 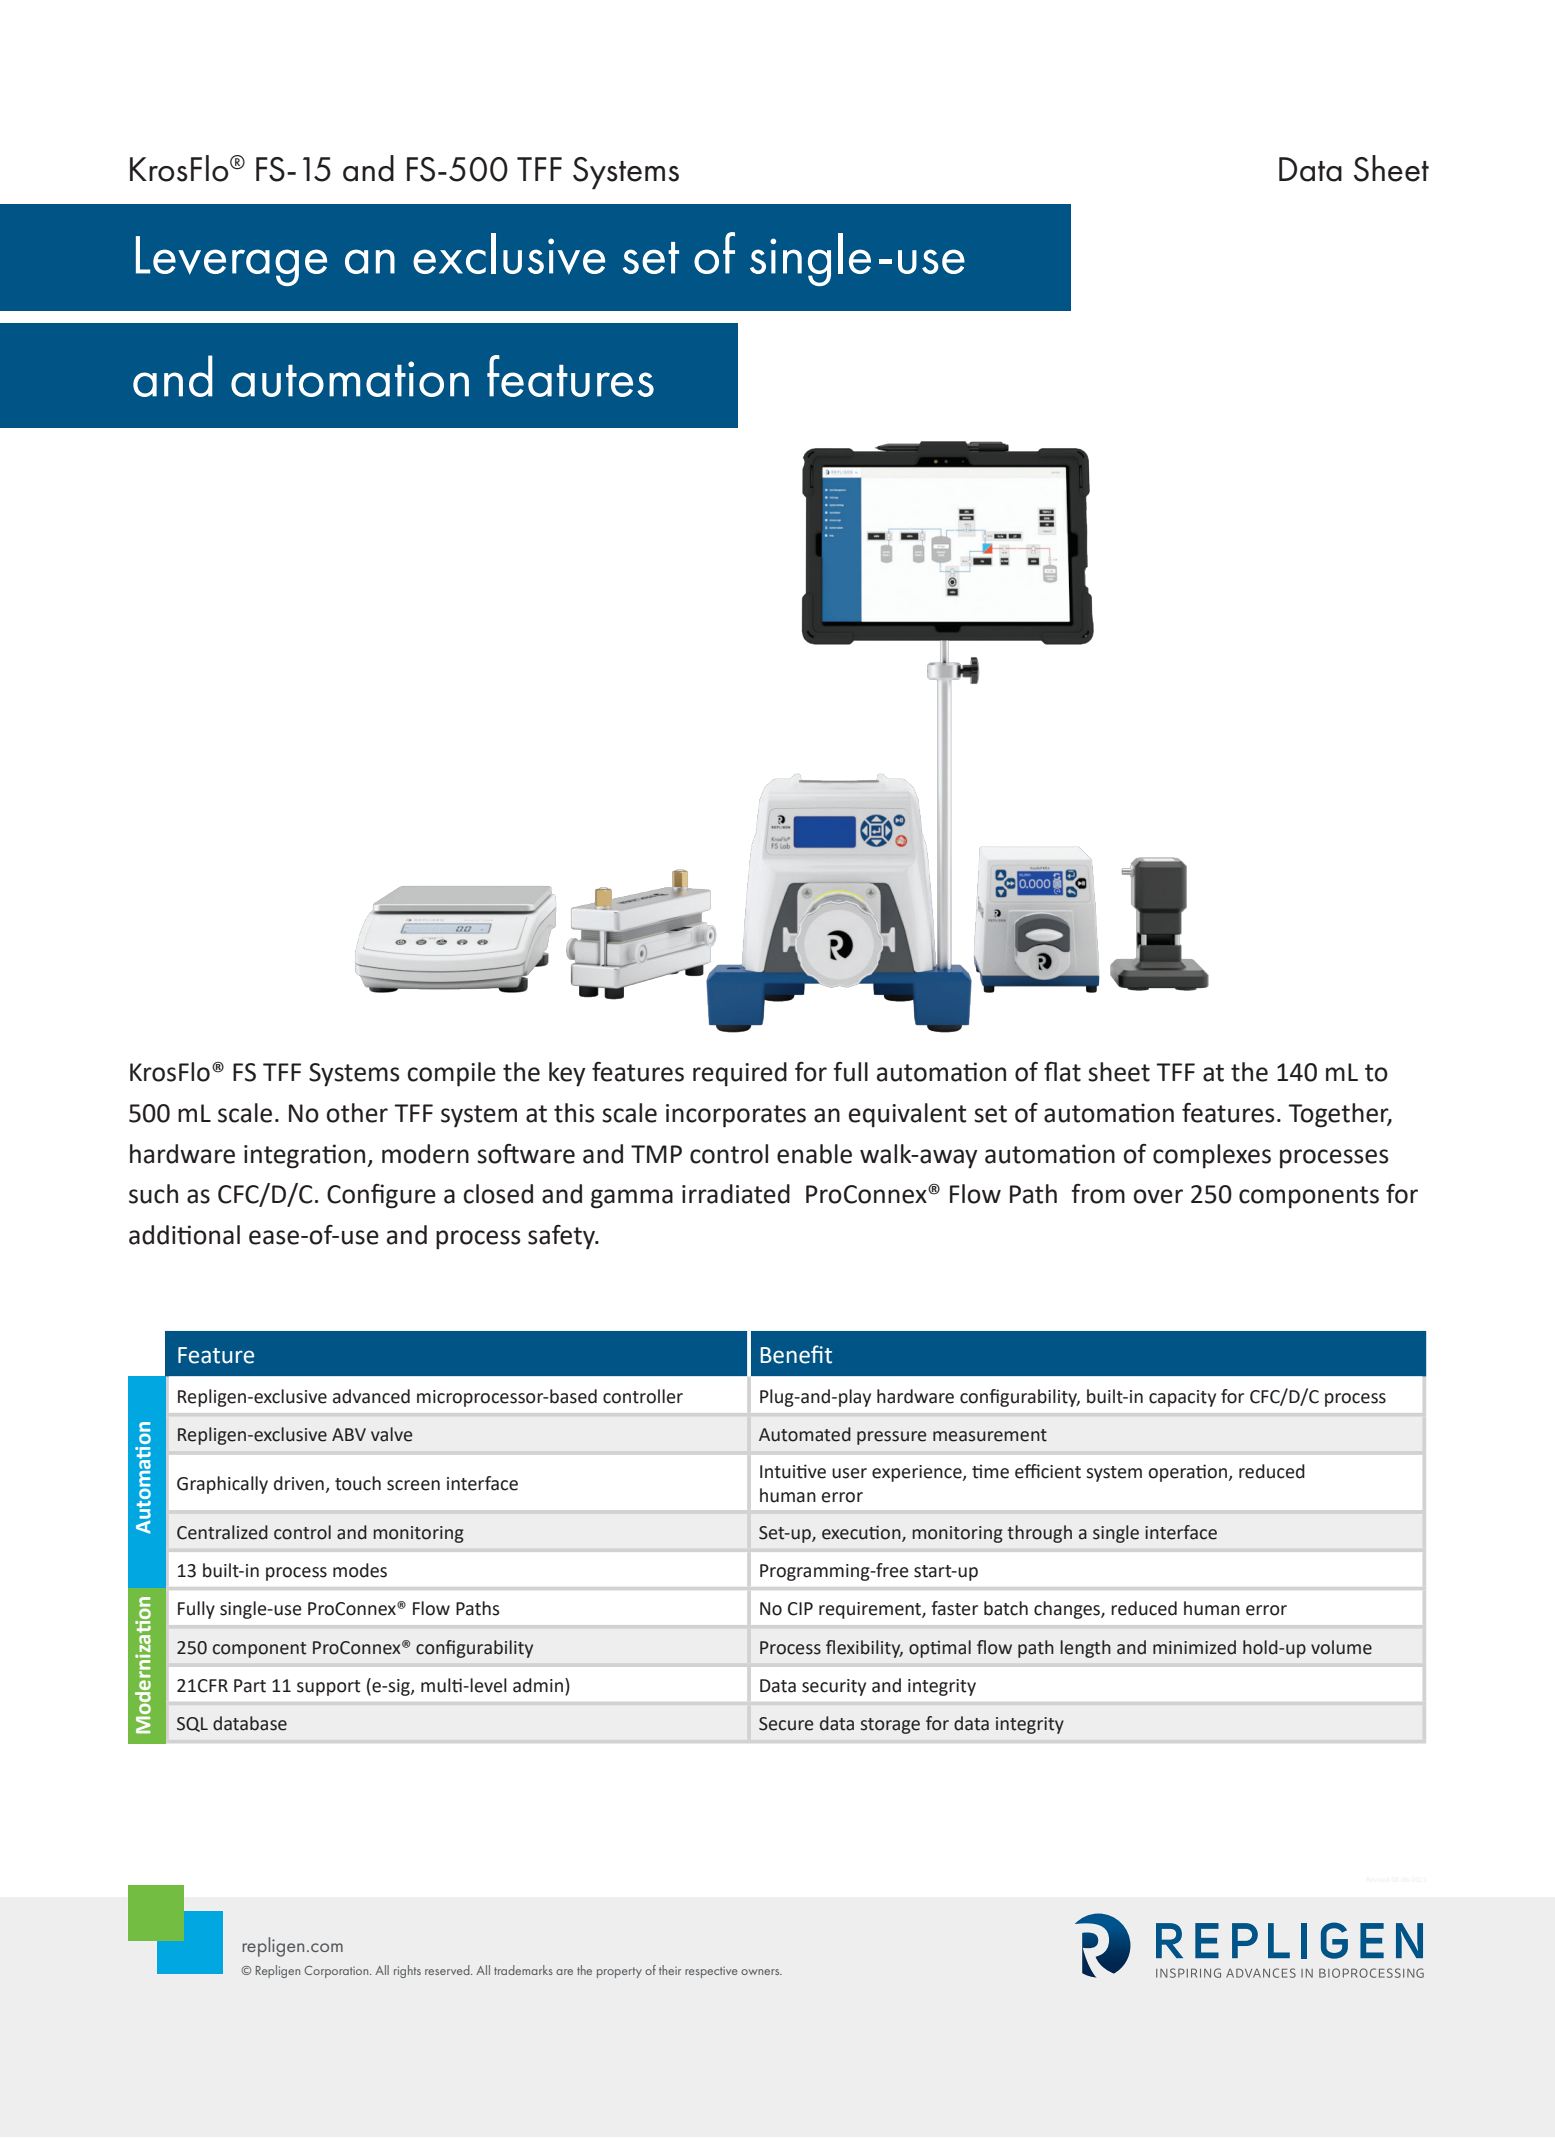 What do you see at coordinates (805, 1434) in the screenshot?
I see `Automated` at bounding box center [805, 1434].
